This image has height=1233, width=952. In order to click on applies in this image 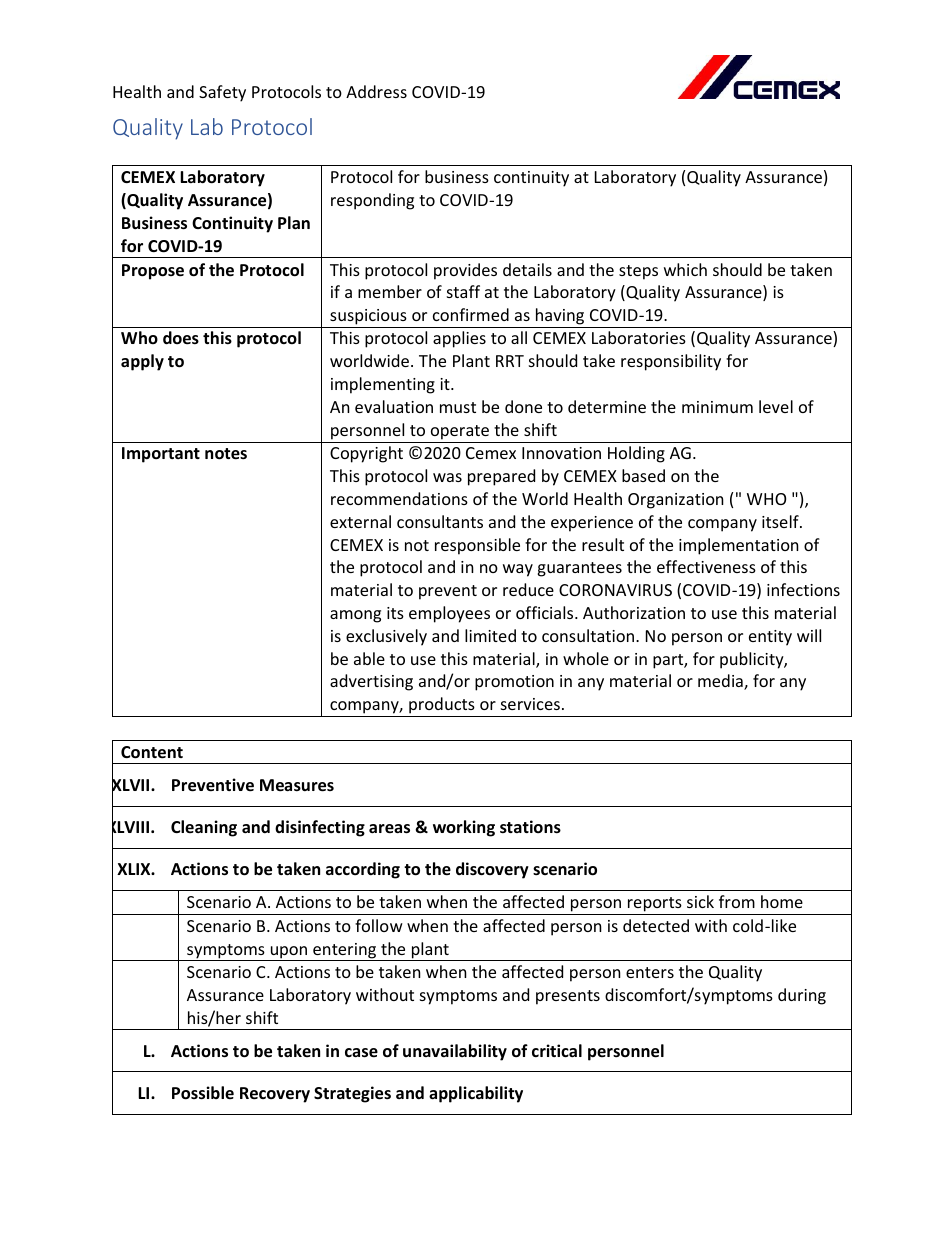, I will do `click(459, 339)`.
